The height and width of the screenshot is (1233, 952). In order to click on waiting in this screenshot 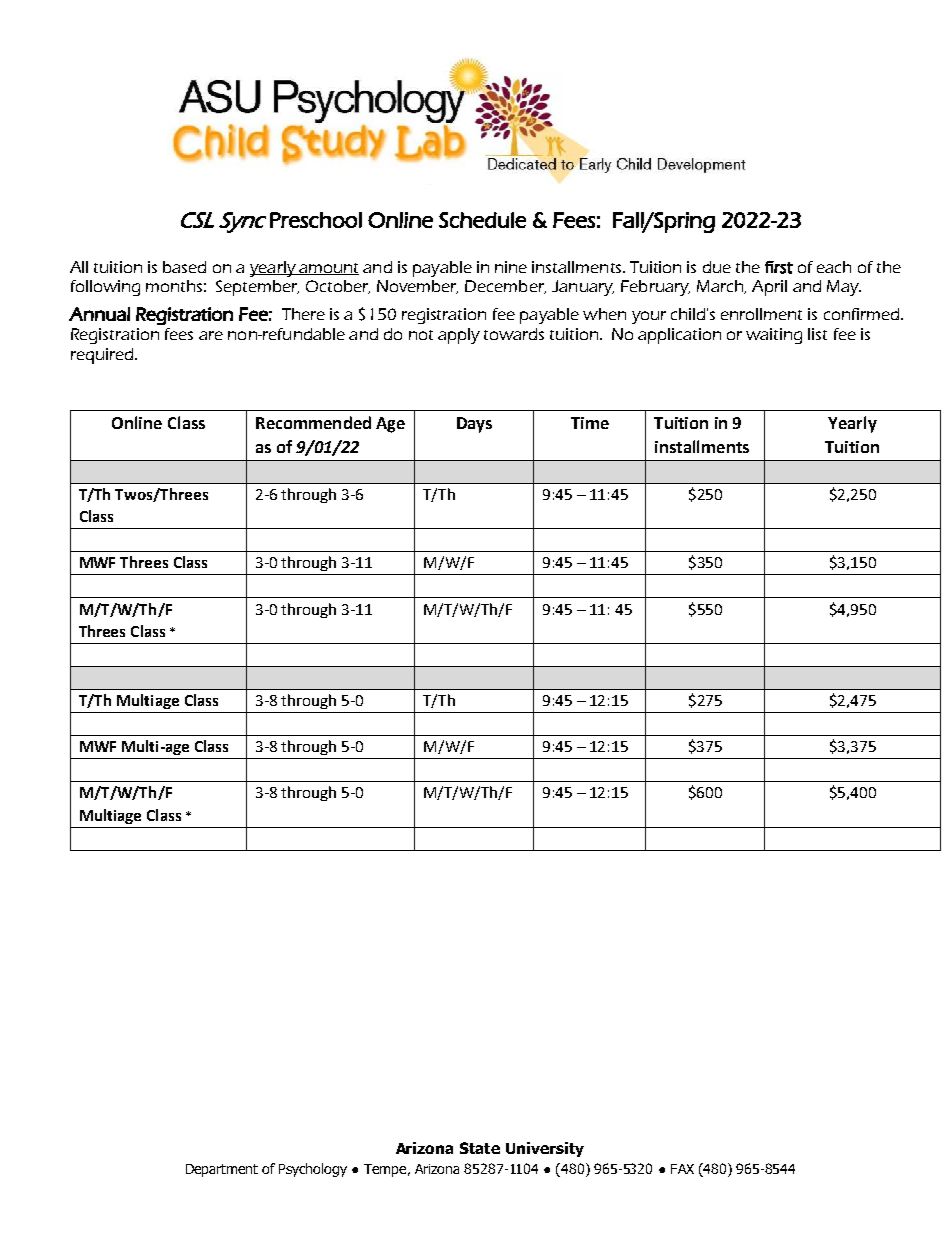, I will do `click(774, 336)`.
